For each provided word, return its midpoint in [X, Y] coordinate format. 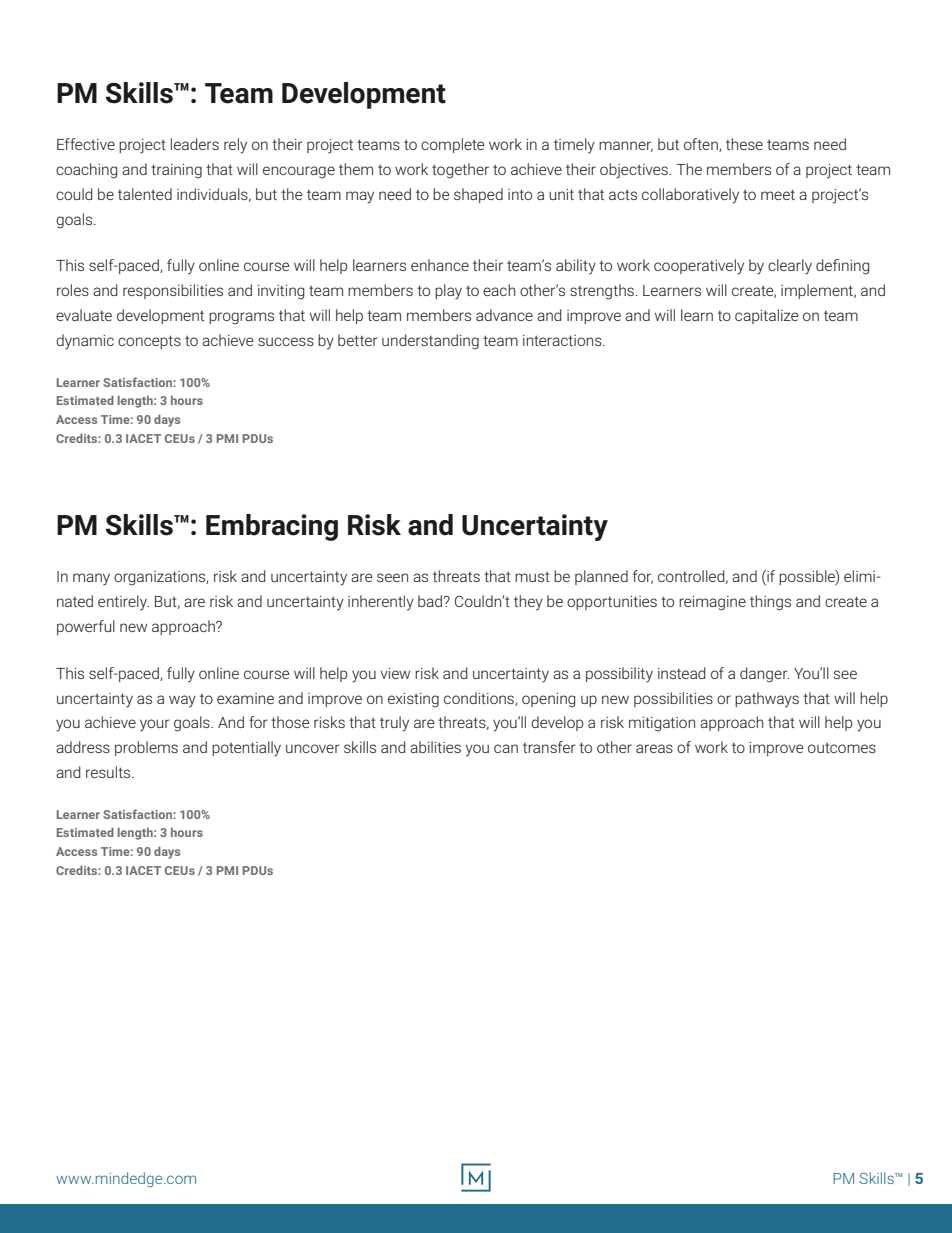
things [770, 603]
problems [146, 748]
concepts [149, 342]
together [460, 171]
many [91, 579]
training [176, 171]
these [744, 144]
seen [392, 577]
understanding [430, 342]
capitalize [767, 316]
